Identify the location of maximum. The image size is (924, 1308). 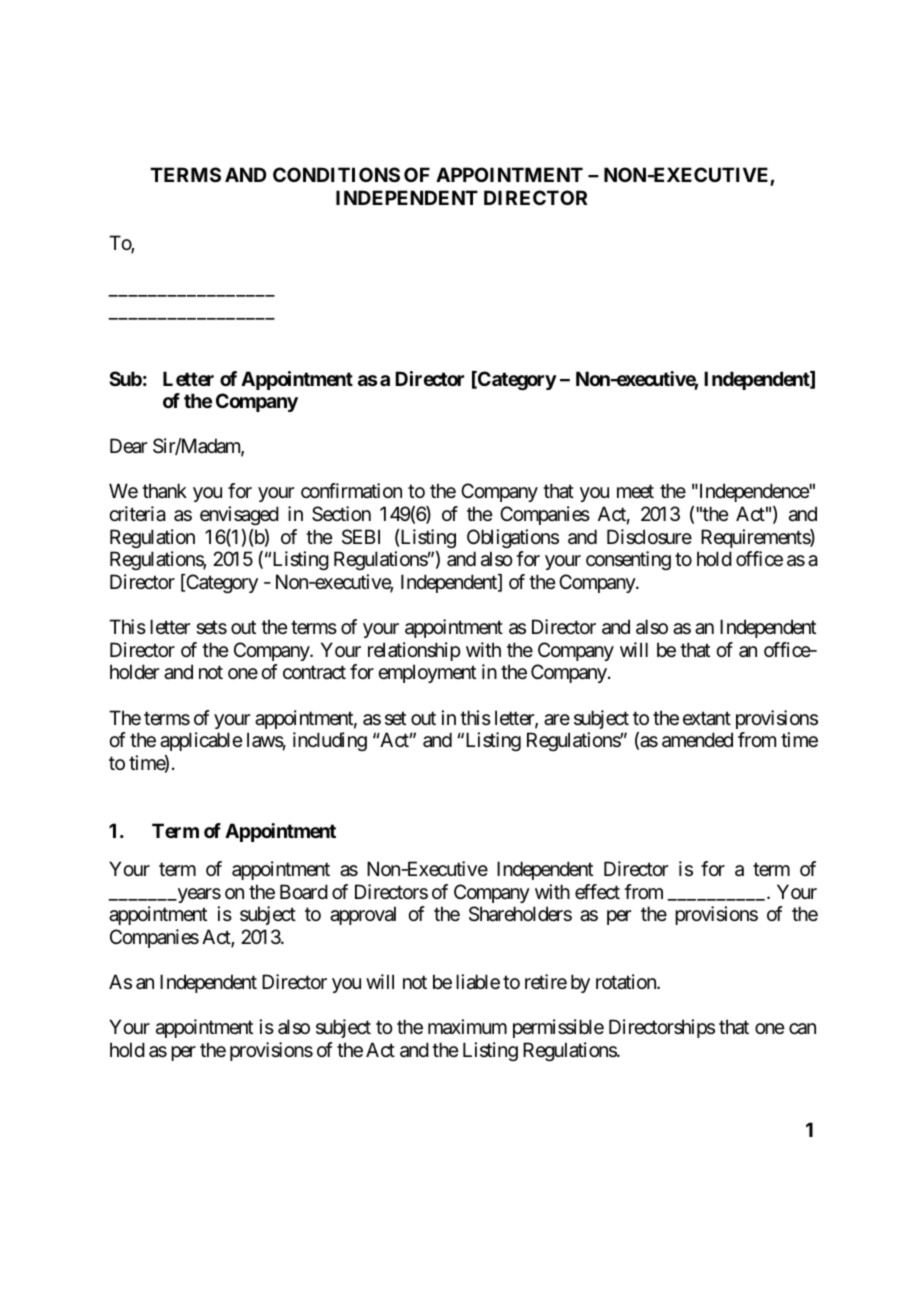
(467, 1027).
